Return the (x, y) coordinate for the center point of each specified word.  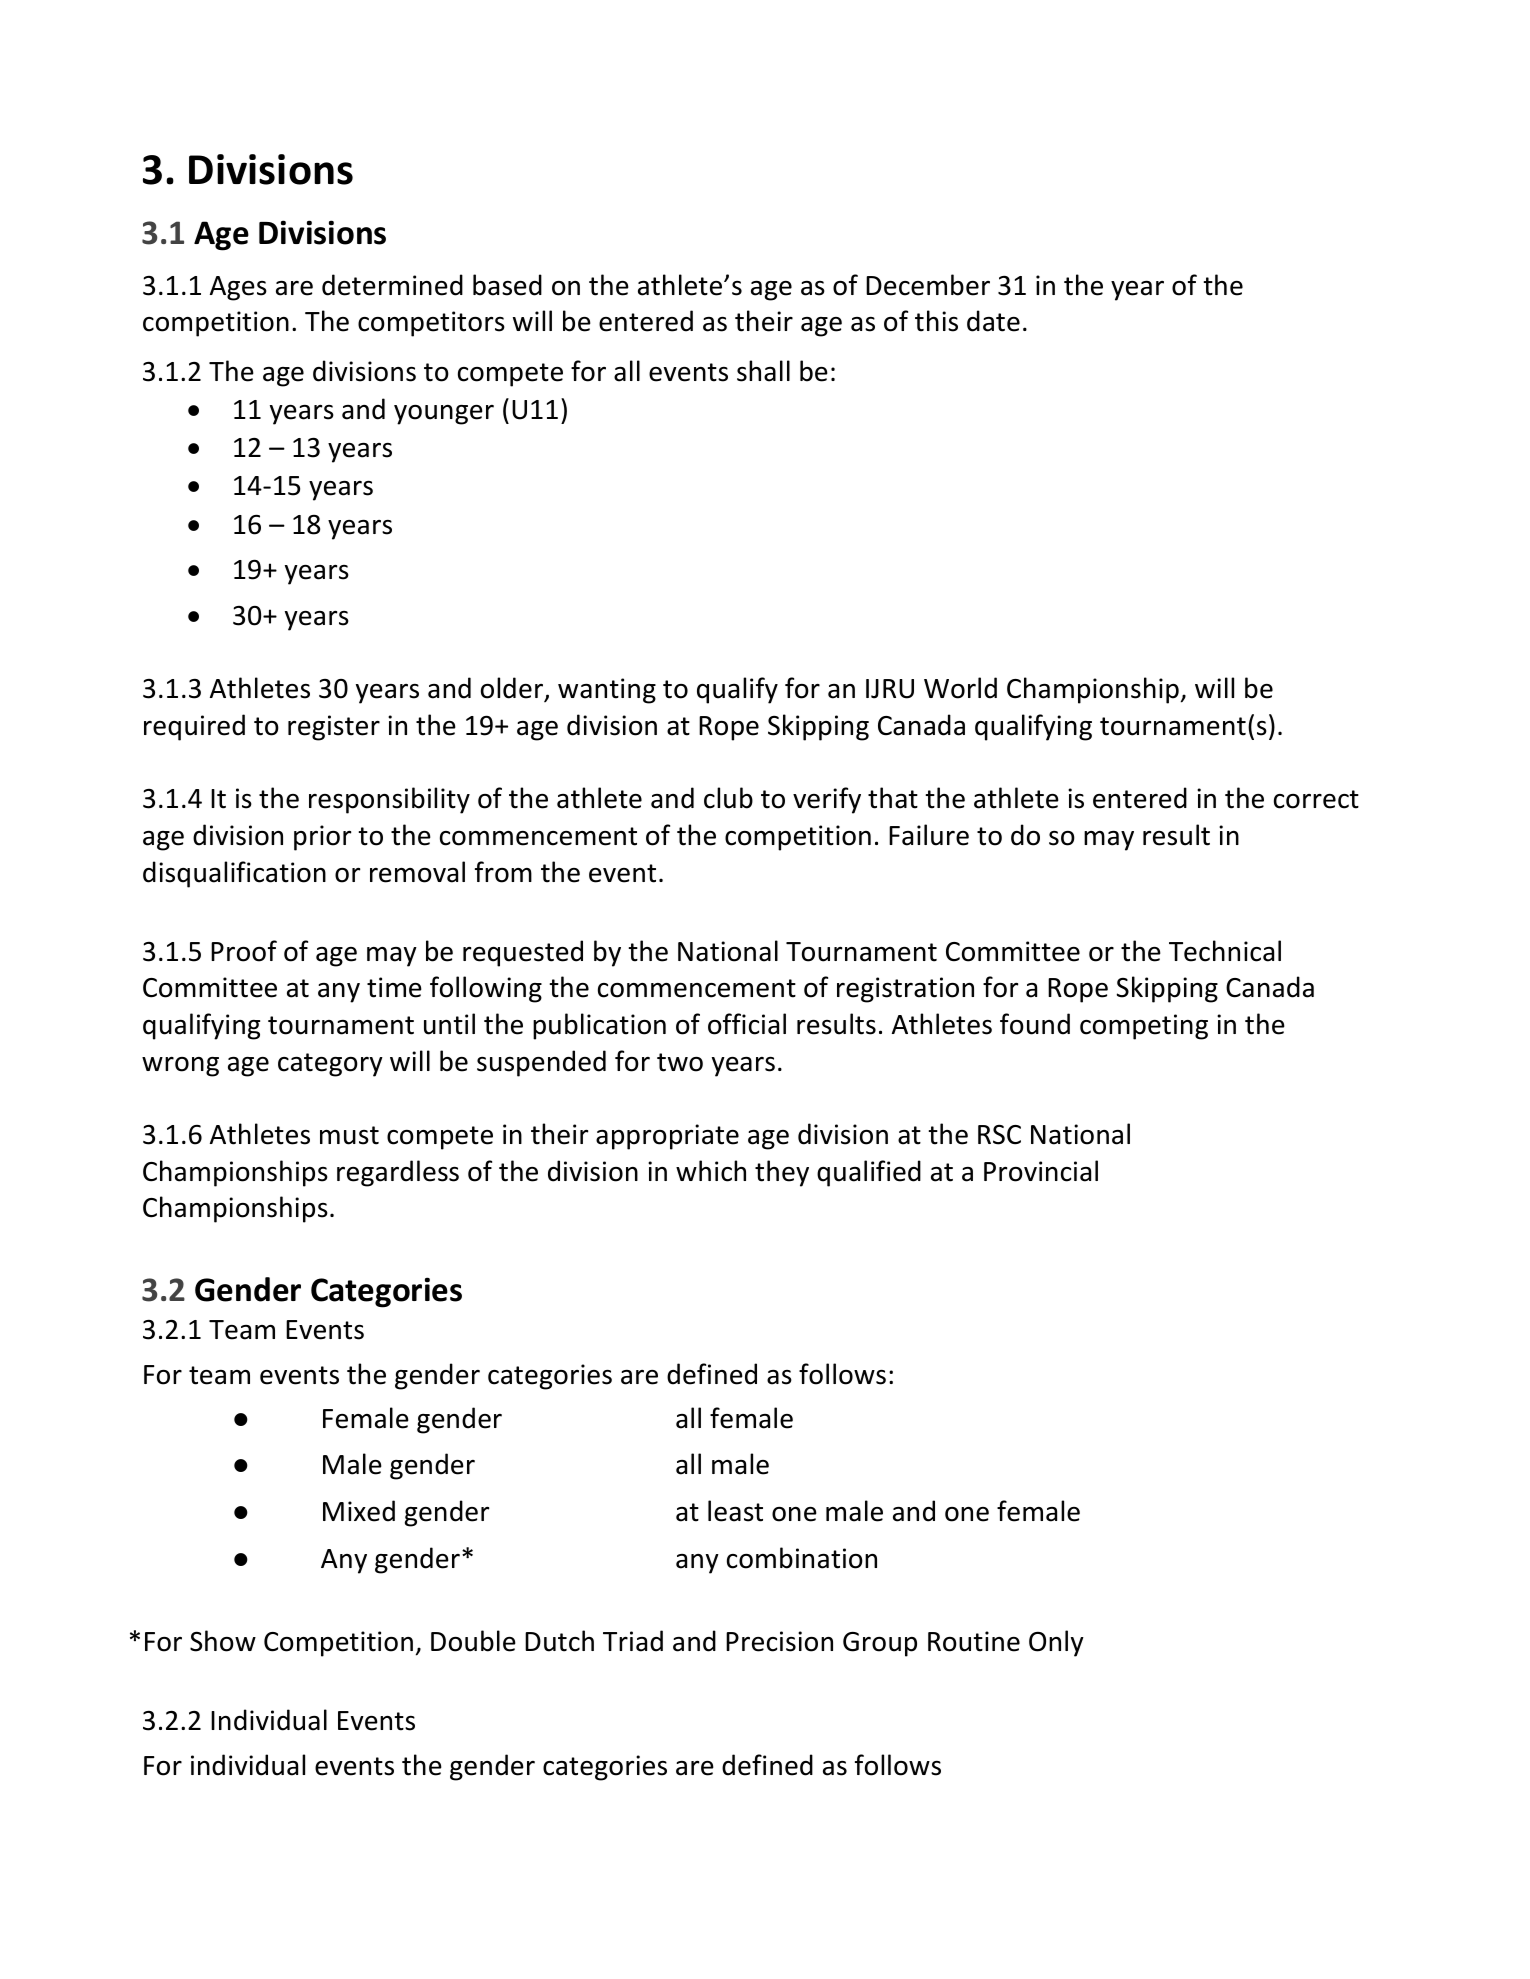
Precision (779, 1641)
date (993, 321)
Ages (238, 288)
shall (763, 371)
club (728, 798)
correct (1316, 799)
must (349, 1135)
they (782, 1173)
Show (223, 1641)
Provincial (1041, 1171)
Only (1056, 1643)
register (334, 728)
